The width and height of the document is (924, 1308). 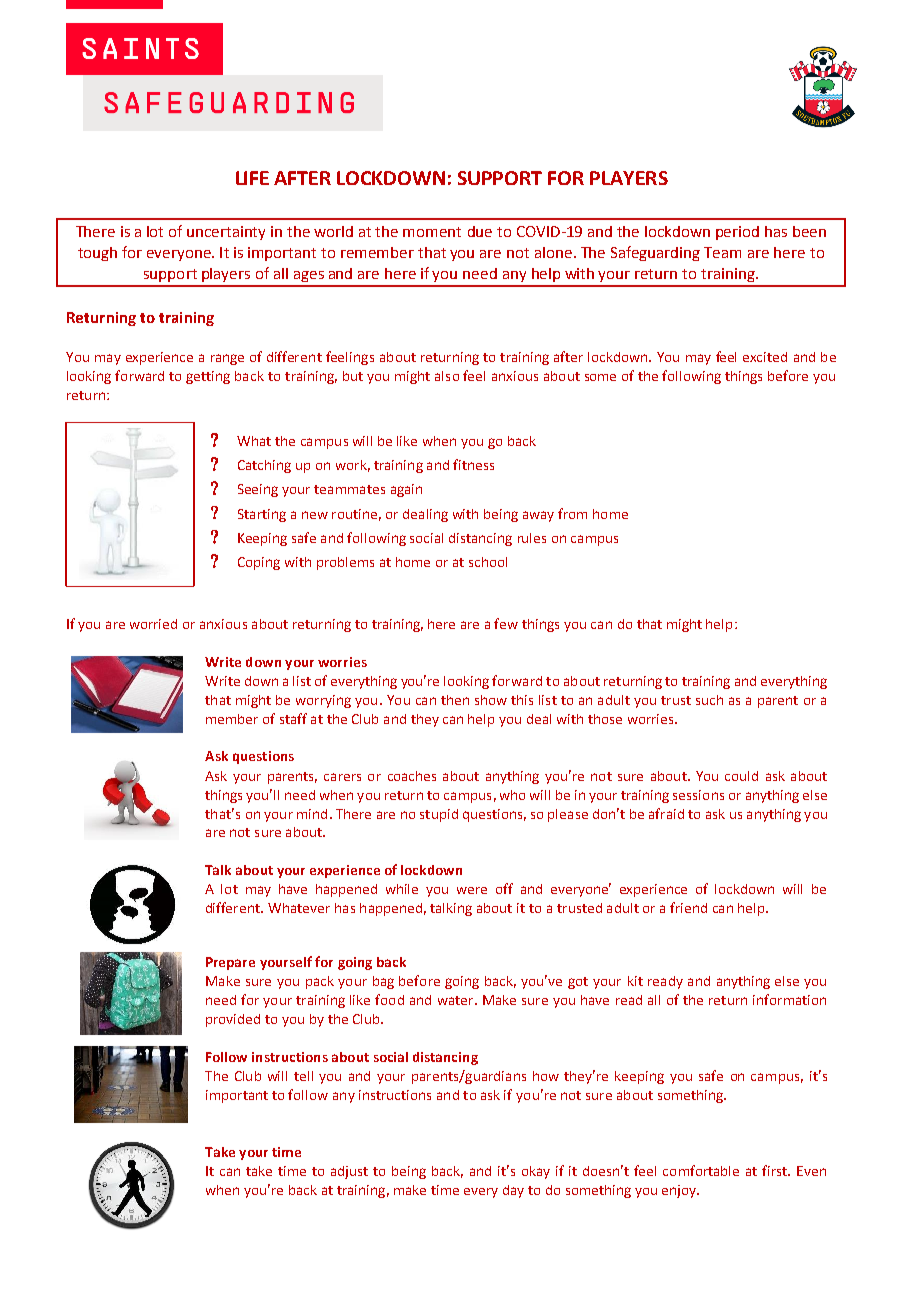 I want to click on fitness, so click(x=473, y=464).
